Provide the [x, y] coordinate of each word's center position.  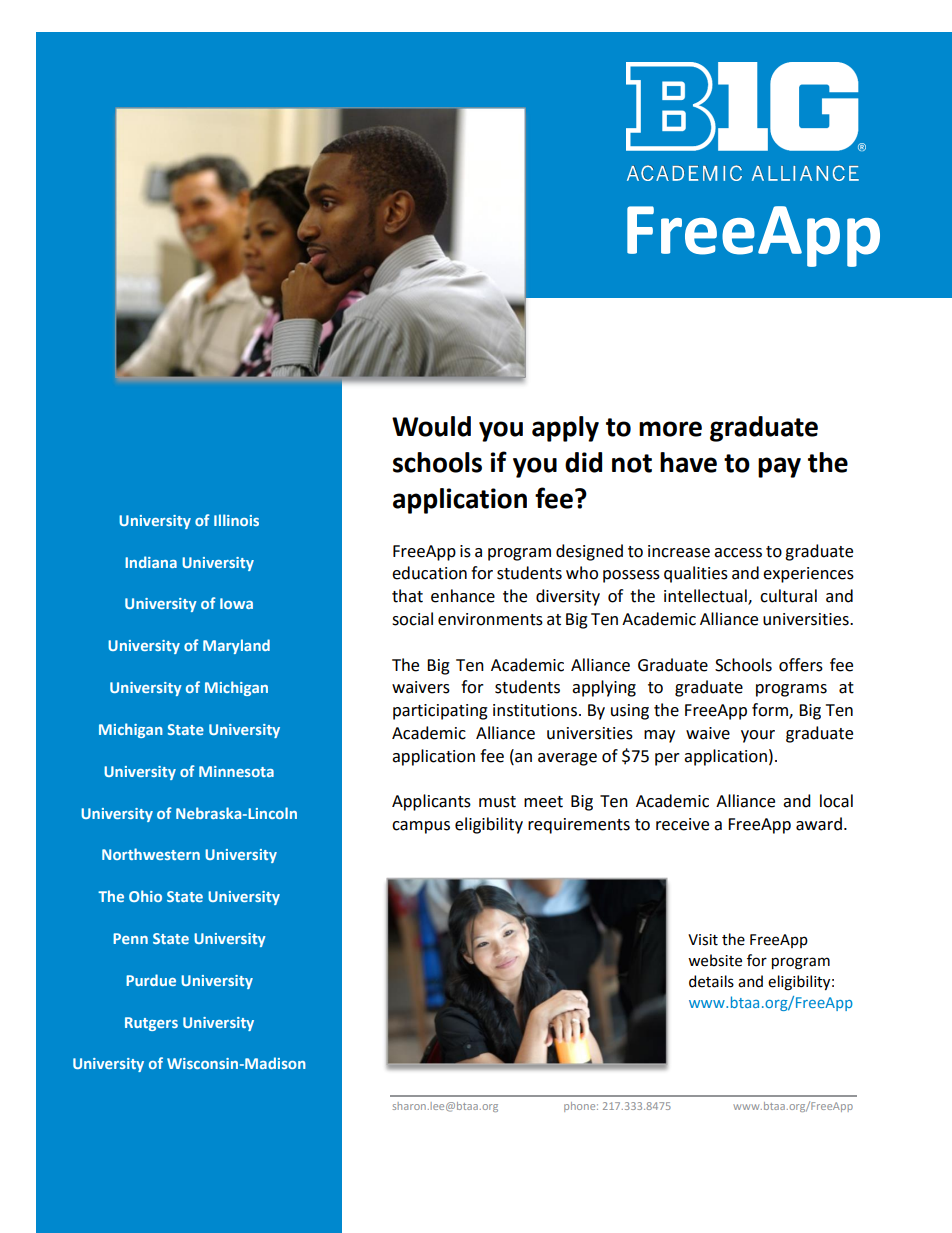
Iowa [236, 603]
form [771, 711]
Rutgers [151, 1024]
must [497, 802]
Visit [703, 940]
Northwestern [151, 854]
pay [779, 467]
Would [431, 426]
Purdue [151, 980]
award [819, 824]
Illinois [236, 520]
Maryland [236, 646]
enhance [463, 596]
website [715, 960]
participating [440, 712]
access [738, 553]
